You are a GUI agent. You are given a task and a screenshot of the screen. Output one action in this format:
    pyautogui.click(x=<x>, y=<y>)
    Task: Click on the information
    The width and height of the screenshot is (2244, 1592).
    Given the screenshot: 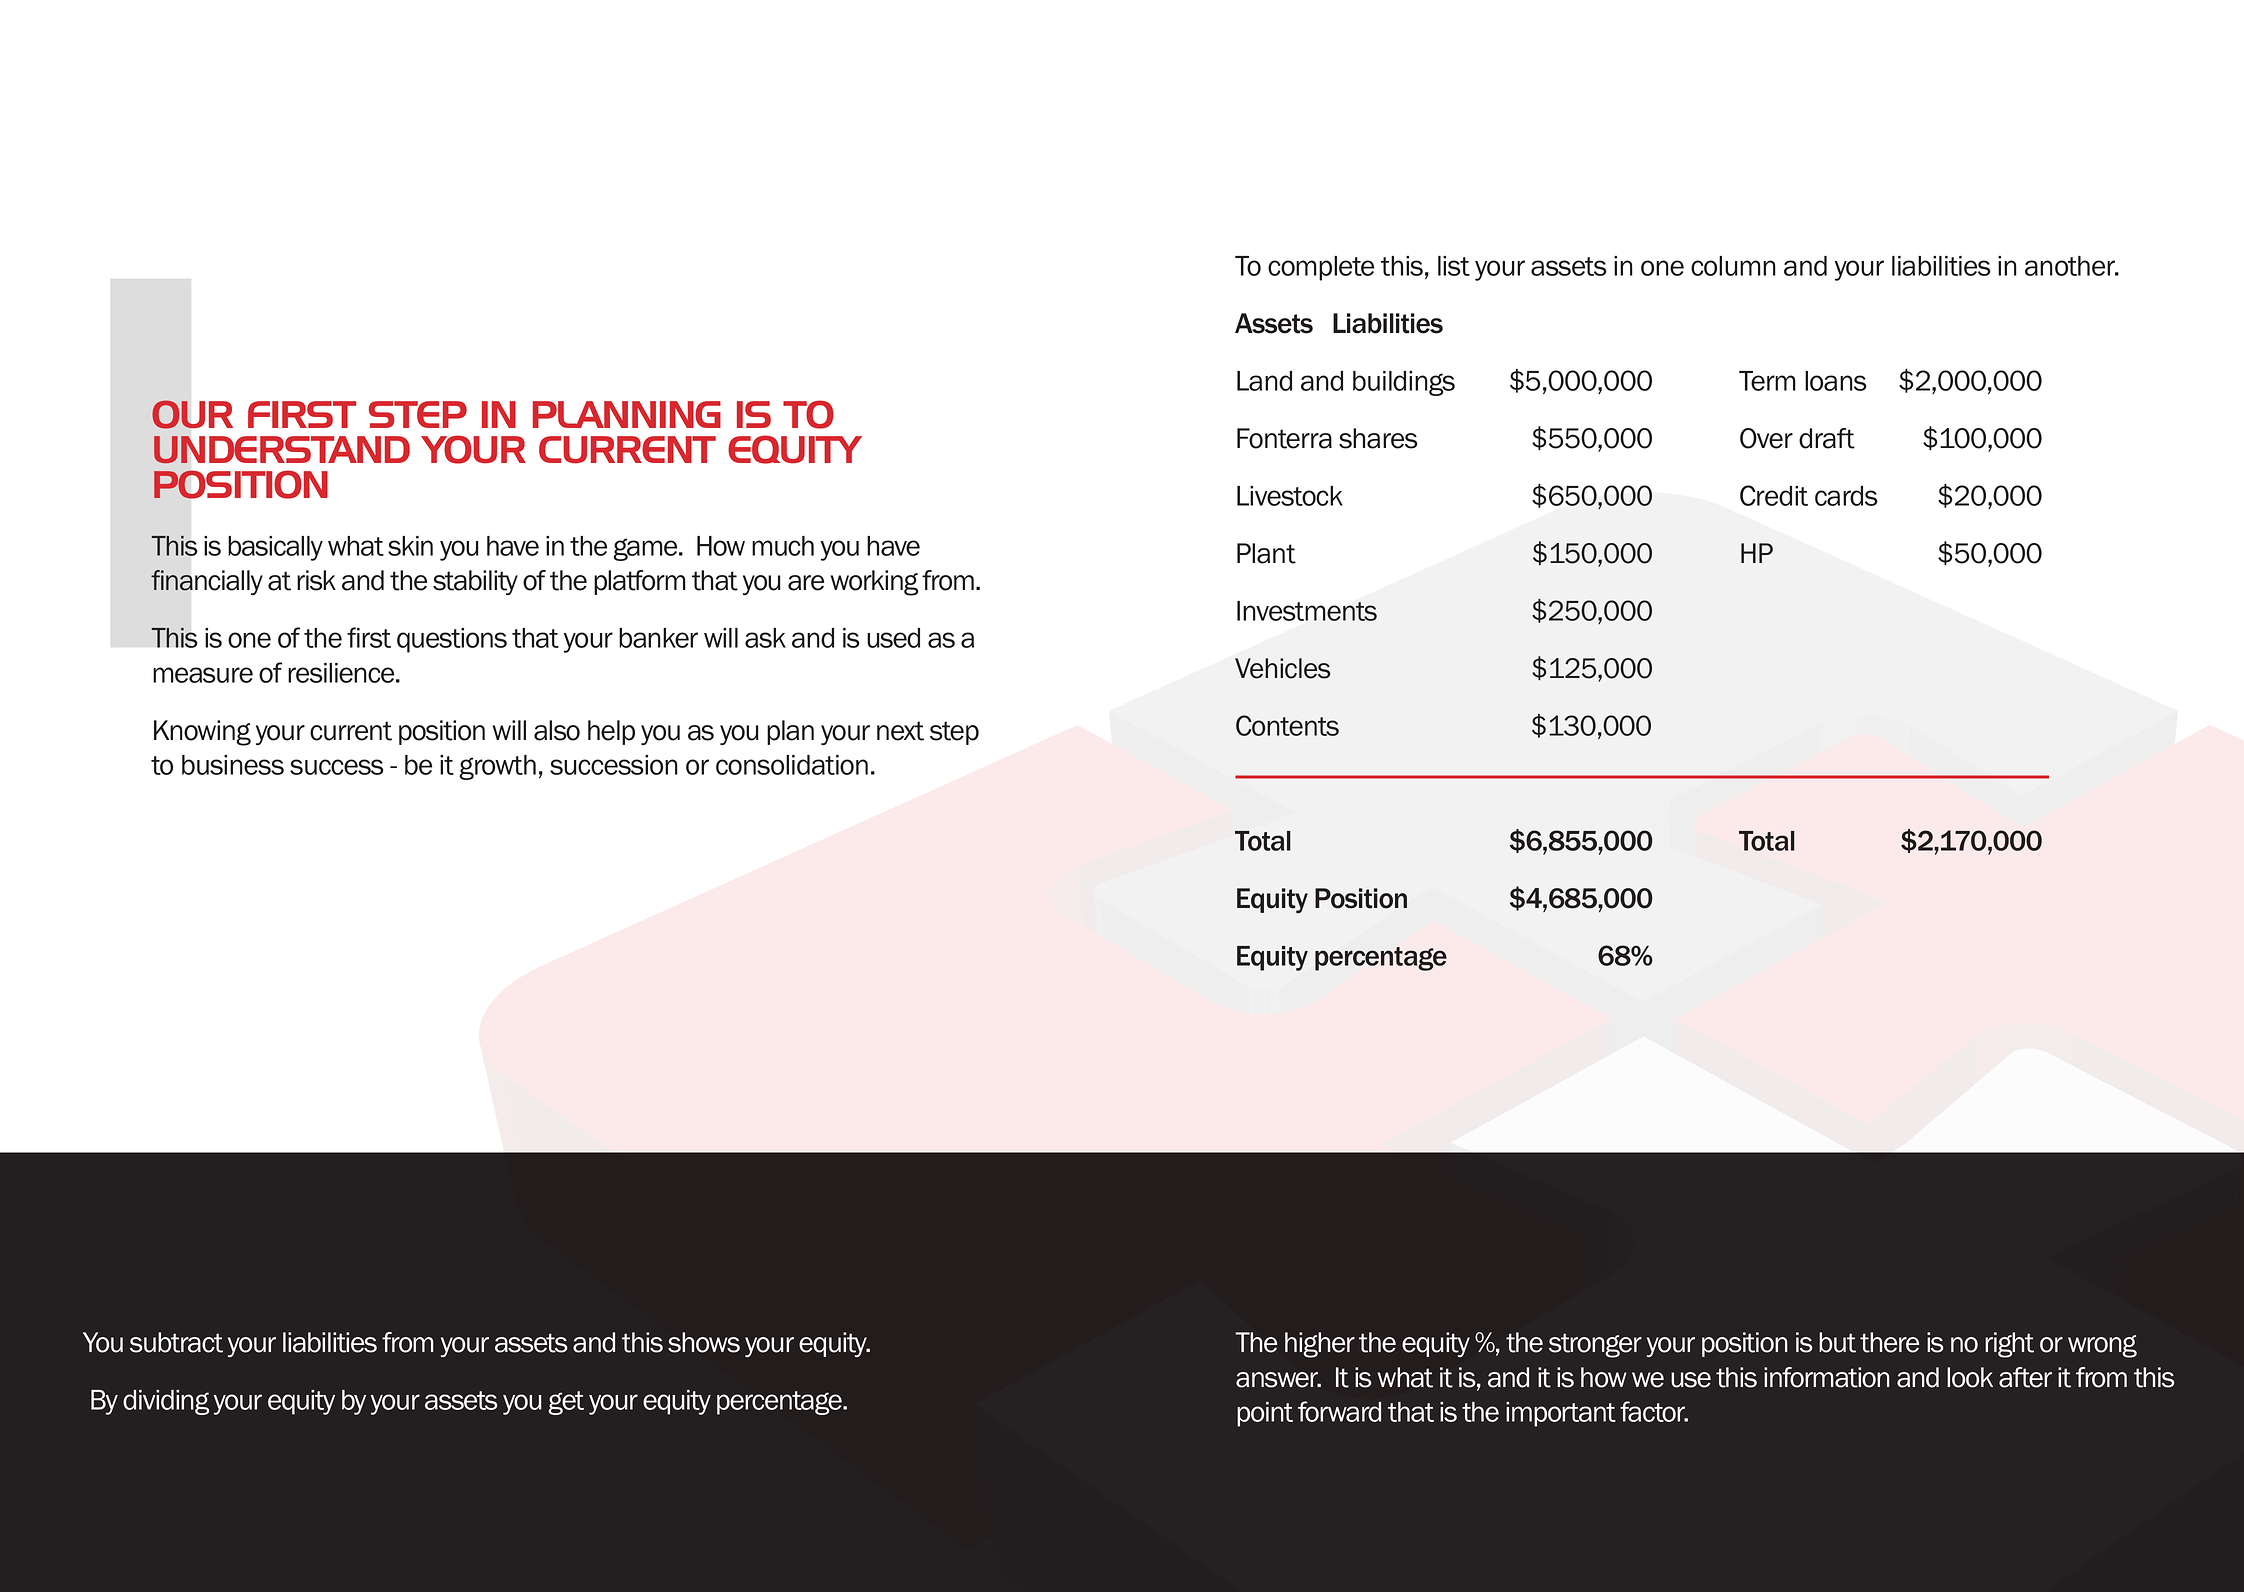 What is the action you would take?
    pyautogui.click(x=1827, y=1377)
